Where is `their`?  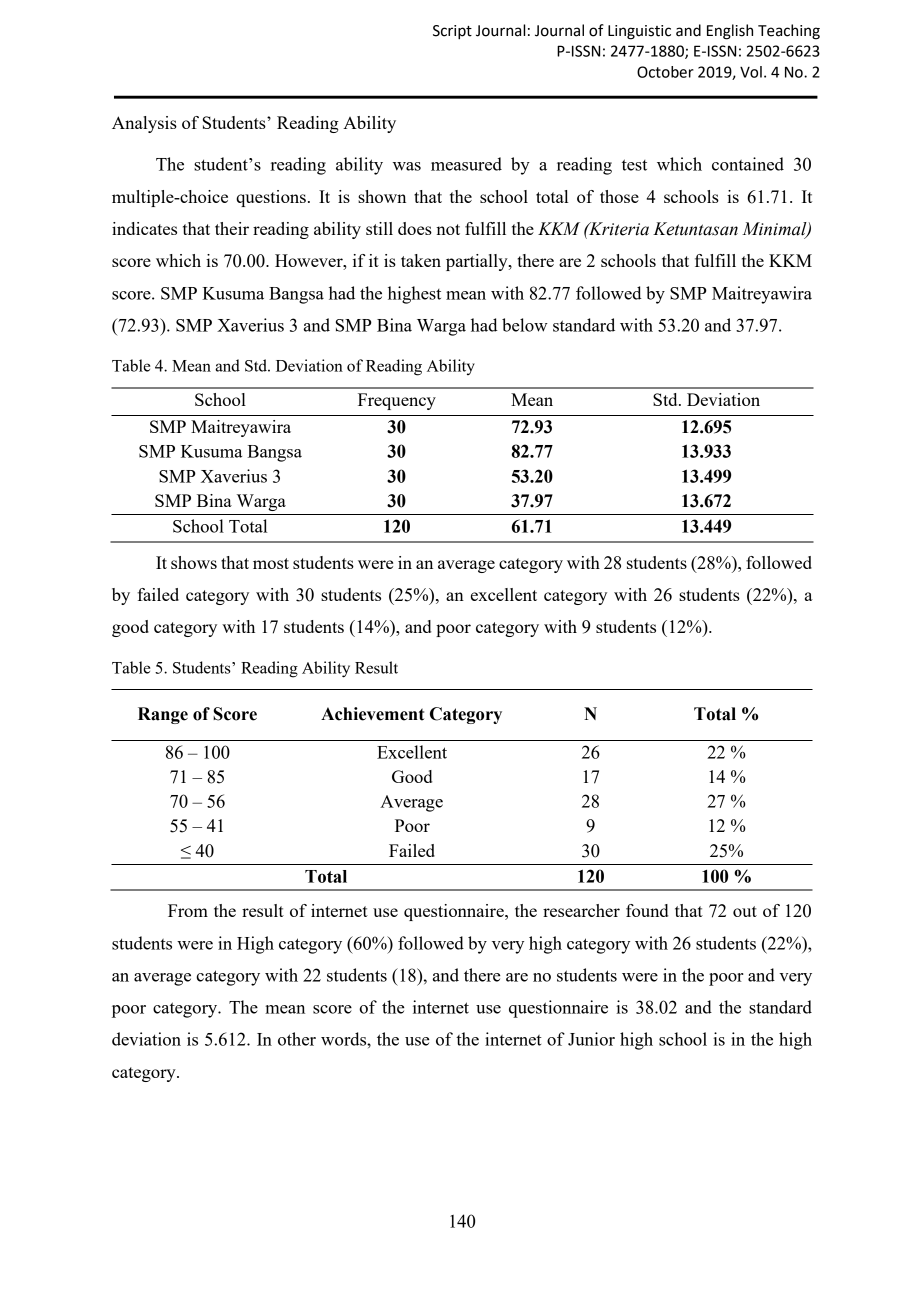 their is located at coordinates (232, 228).
